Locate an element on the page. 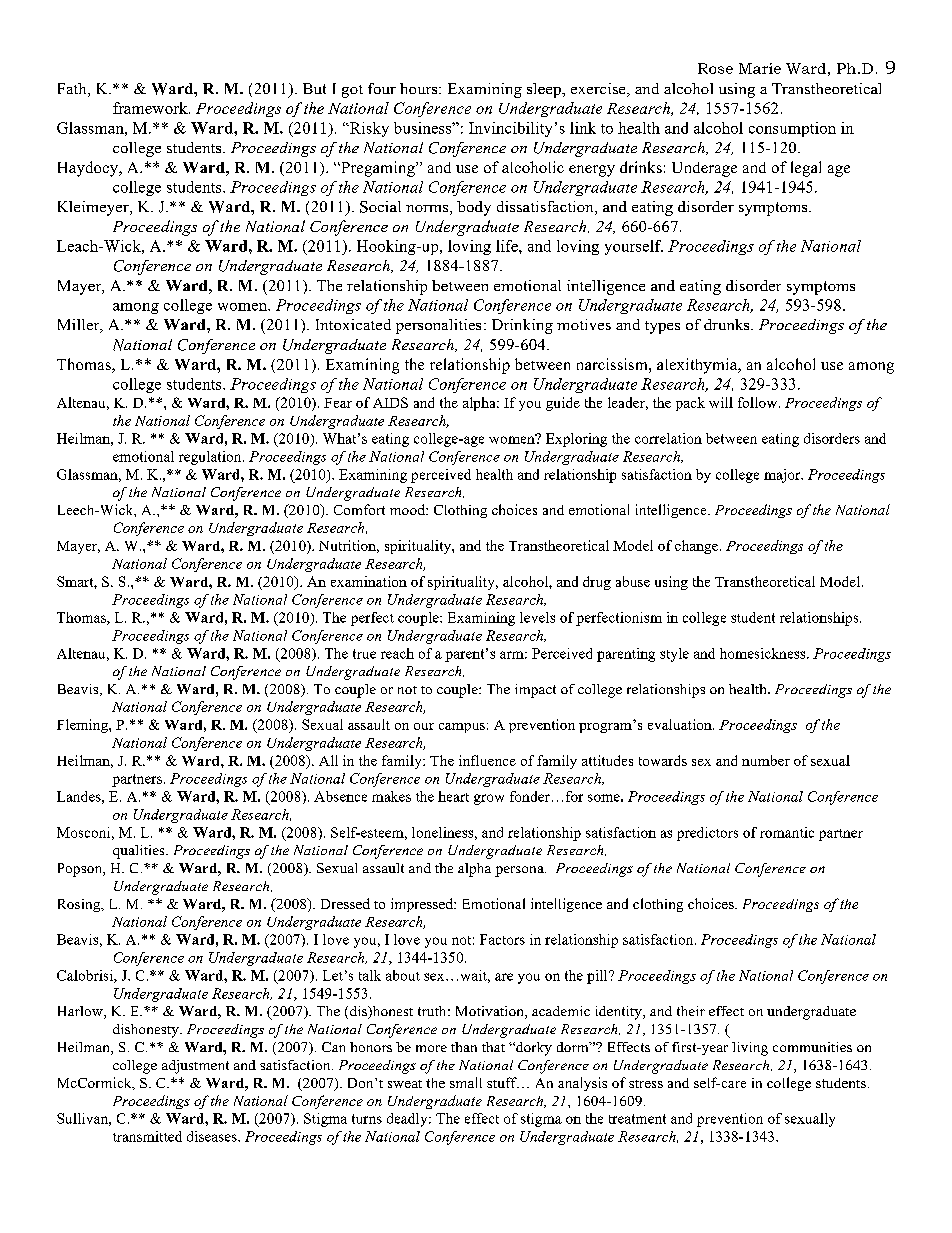 Image resolution: width=952 pixels, height=1233 pixels. hours is located at coordinates (420, 88).
